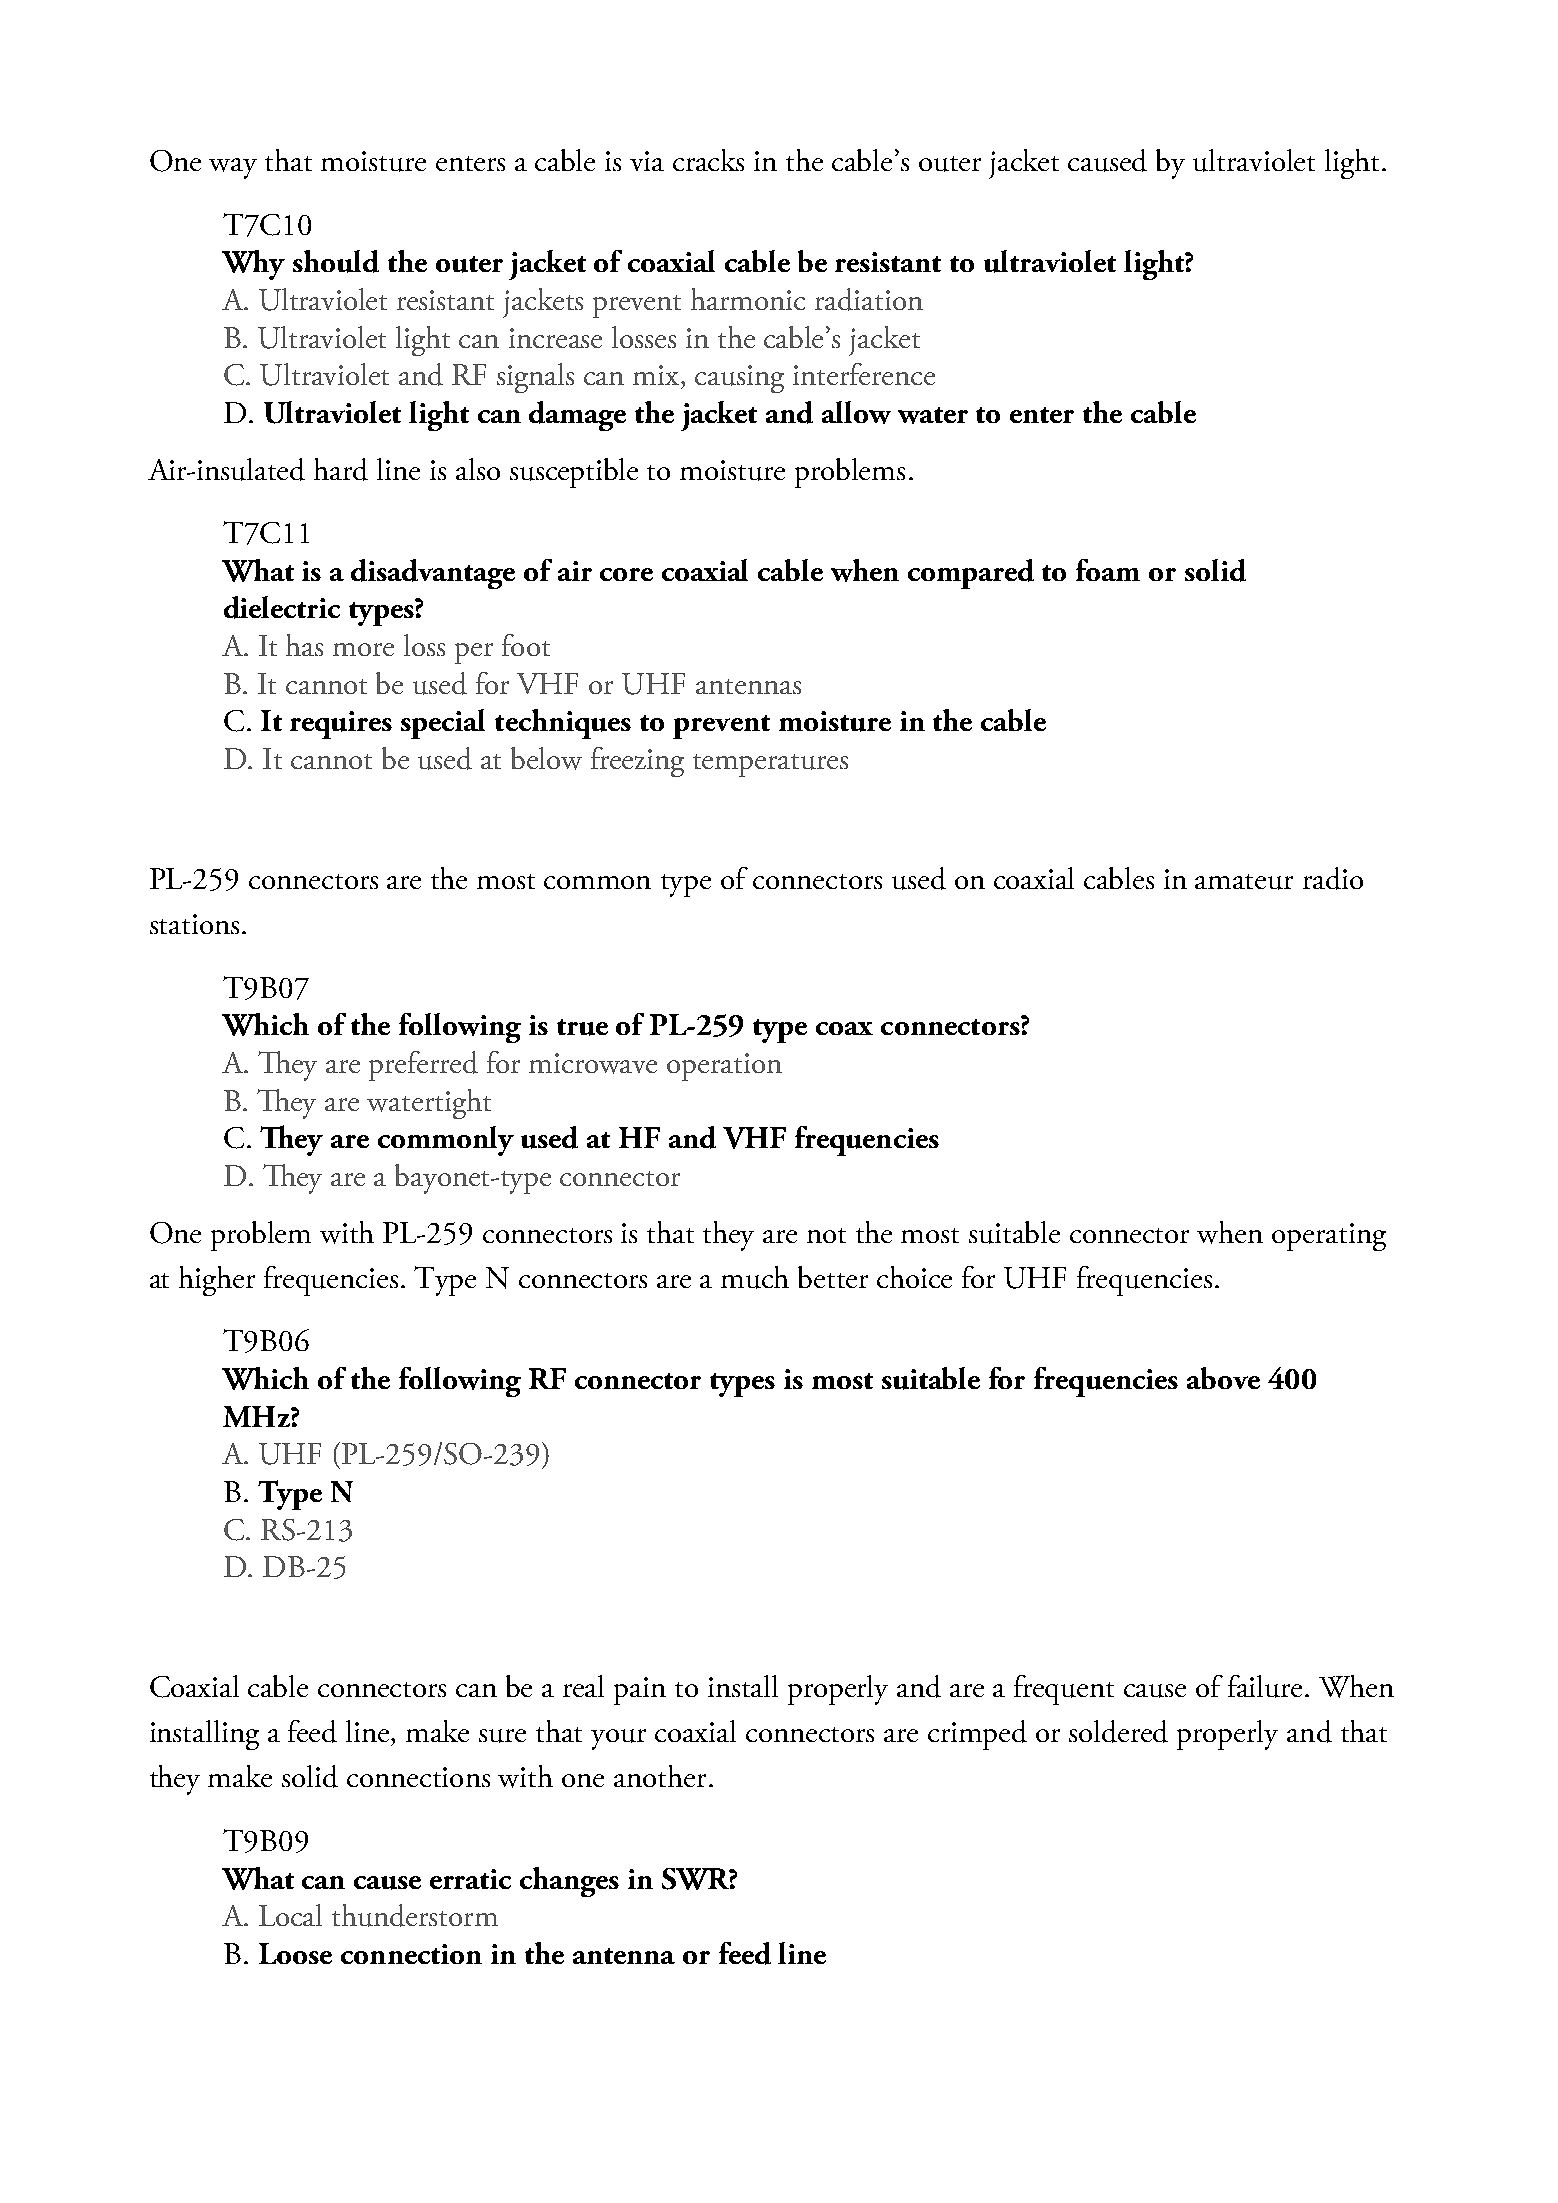  Describe the element at coordinates (755, 1277) in the screenshot. I see `much` at that location.
